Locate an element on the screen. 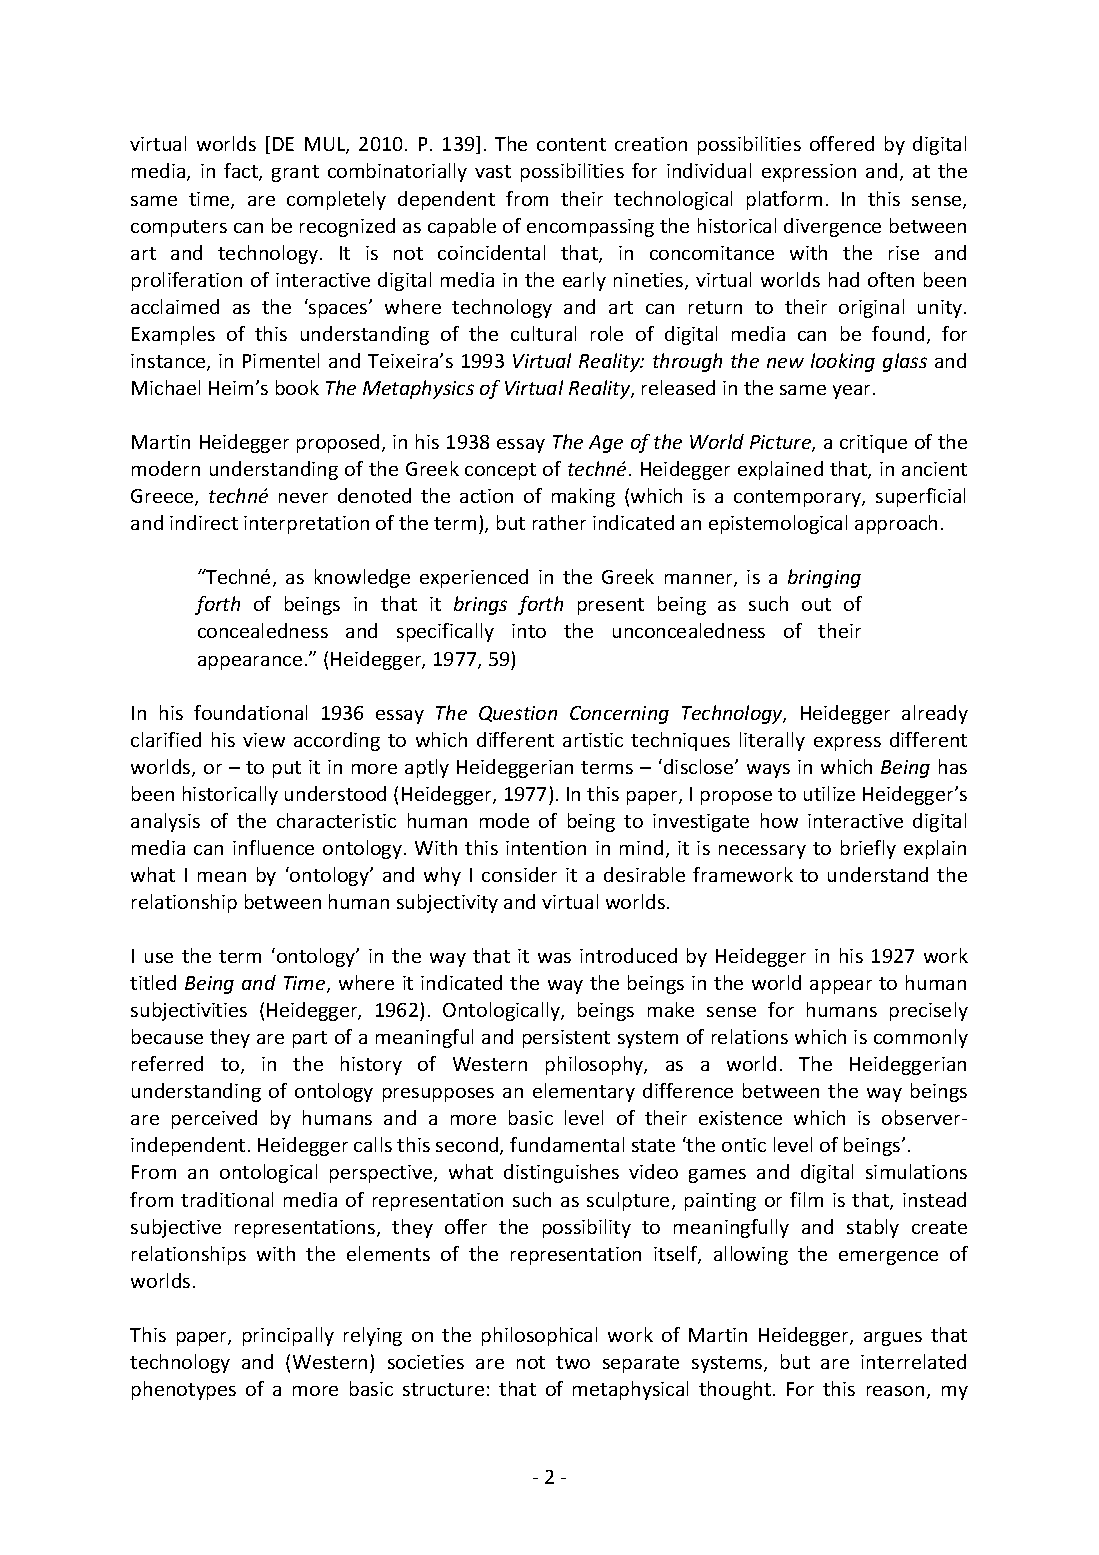 Image resolution: width=1099 pixels, height=1555 pixels. was is located at coordinates (554, 958).
